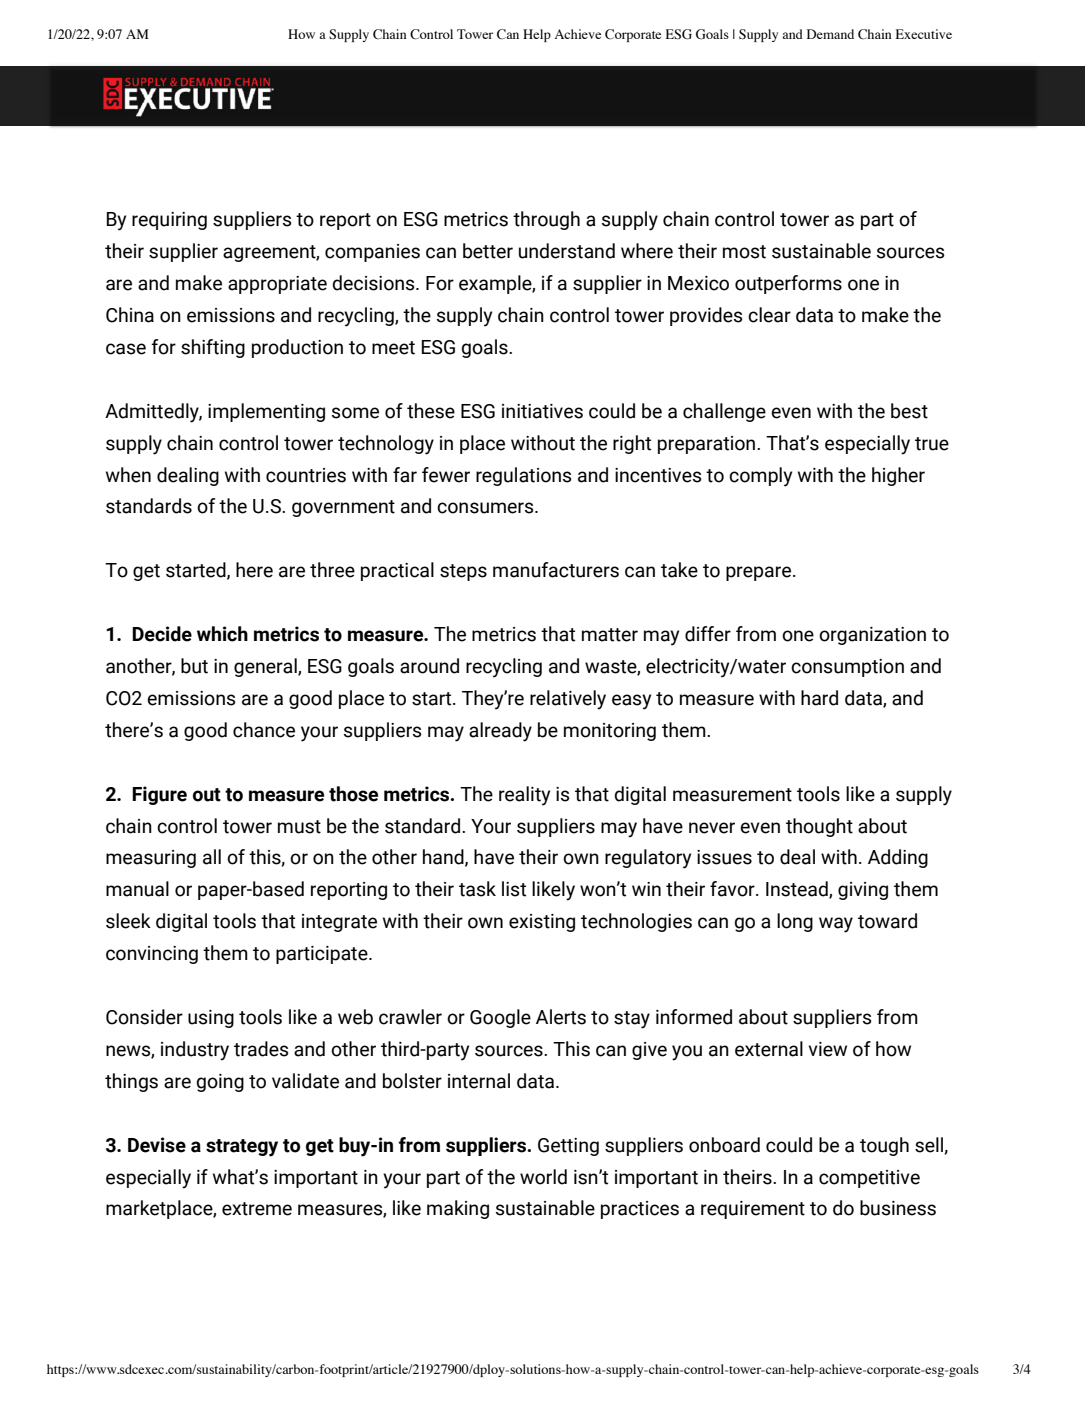 The width and height of the screenshot is (1085, 1404). Describe the element at coordinates (159, 795) in the screenshot. I see `Figure` at that location.
